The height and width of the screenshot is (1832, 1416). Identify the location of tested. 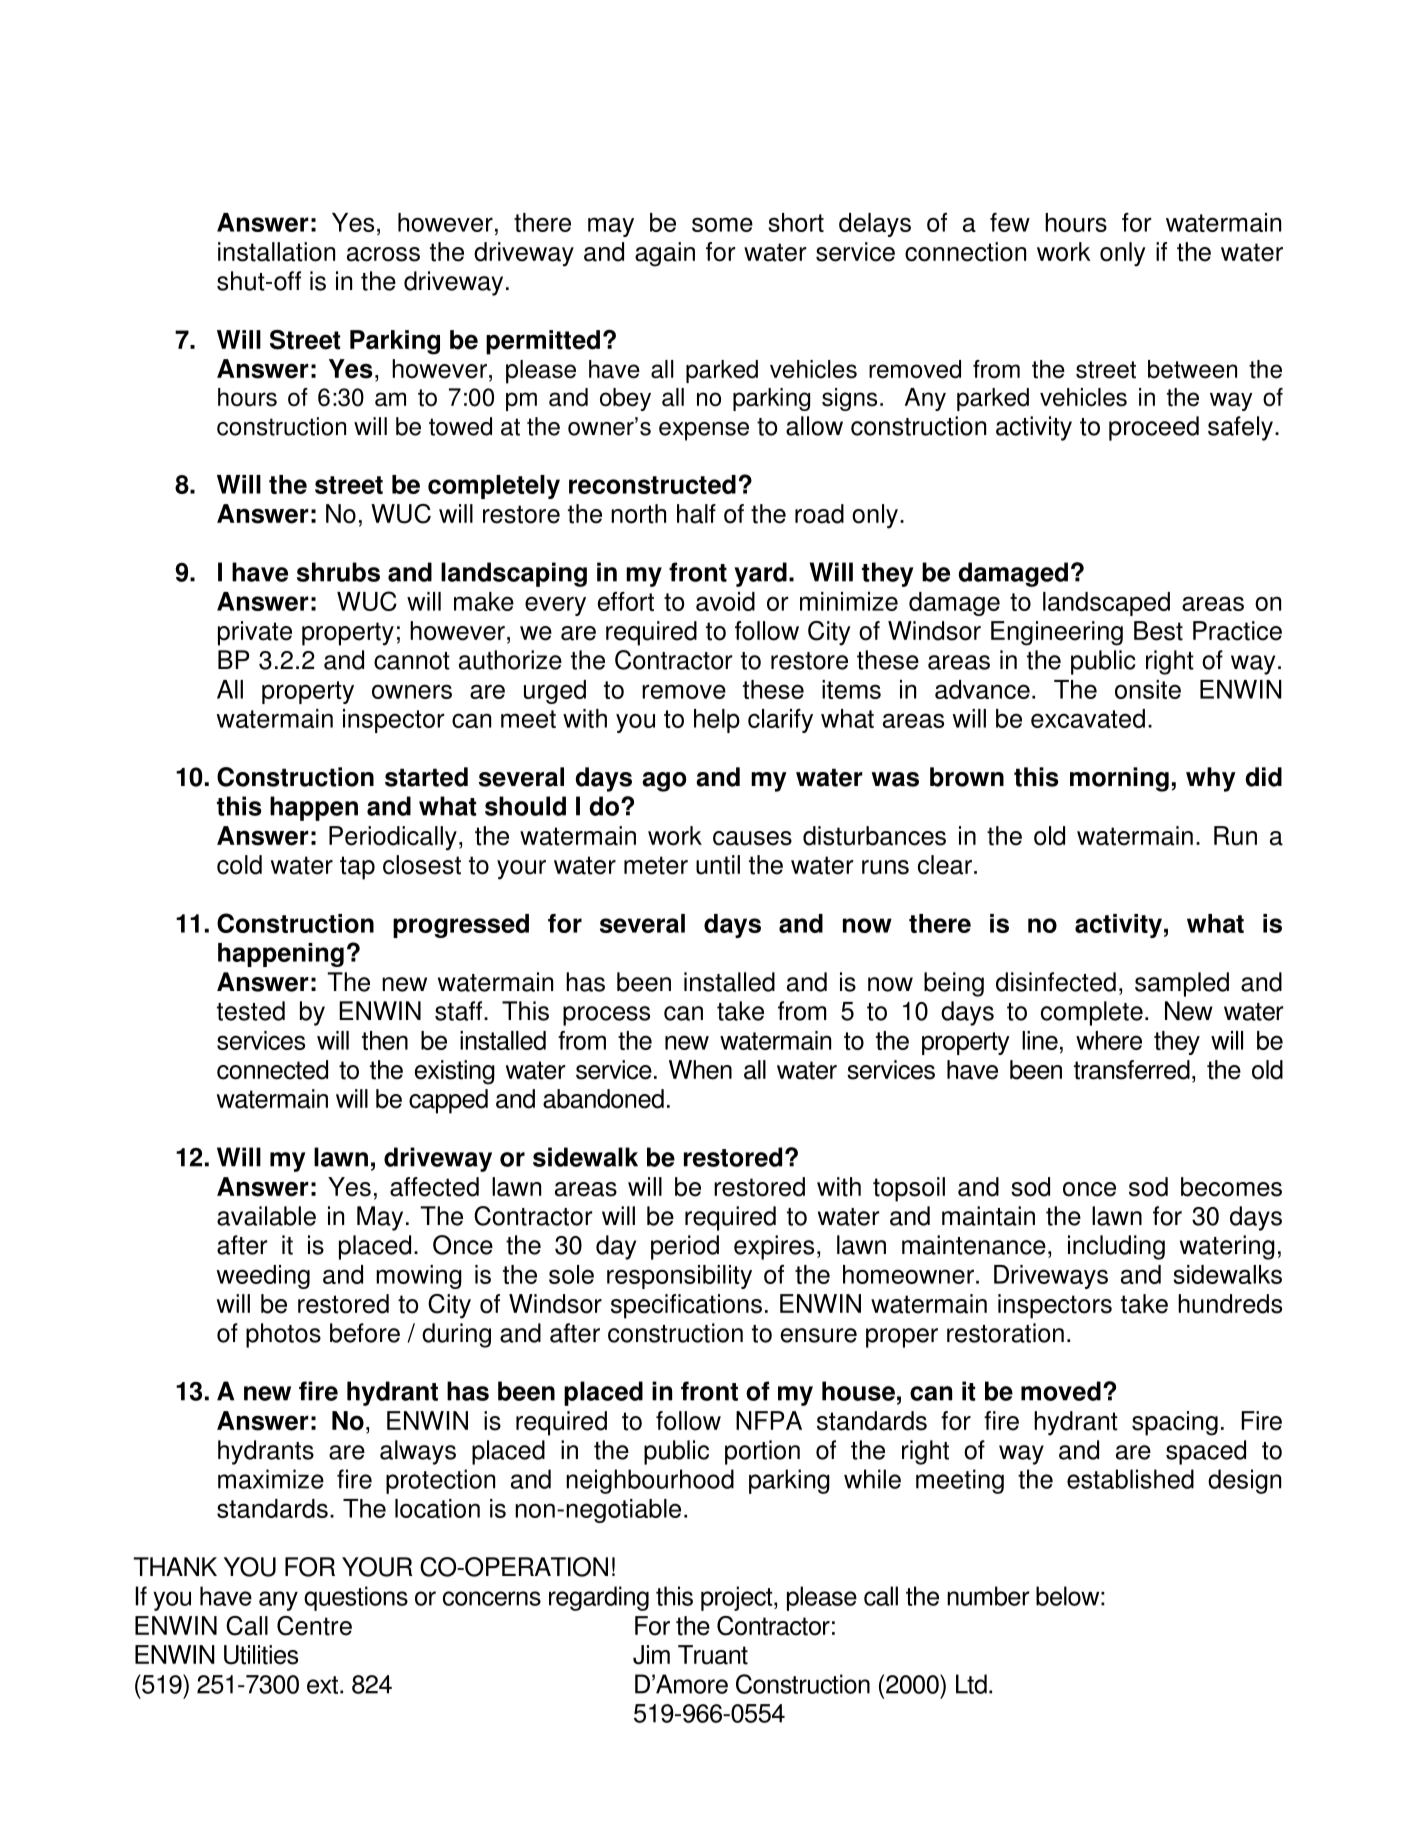
(251, 1011).
